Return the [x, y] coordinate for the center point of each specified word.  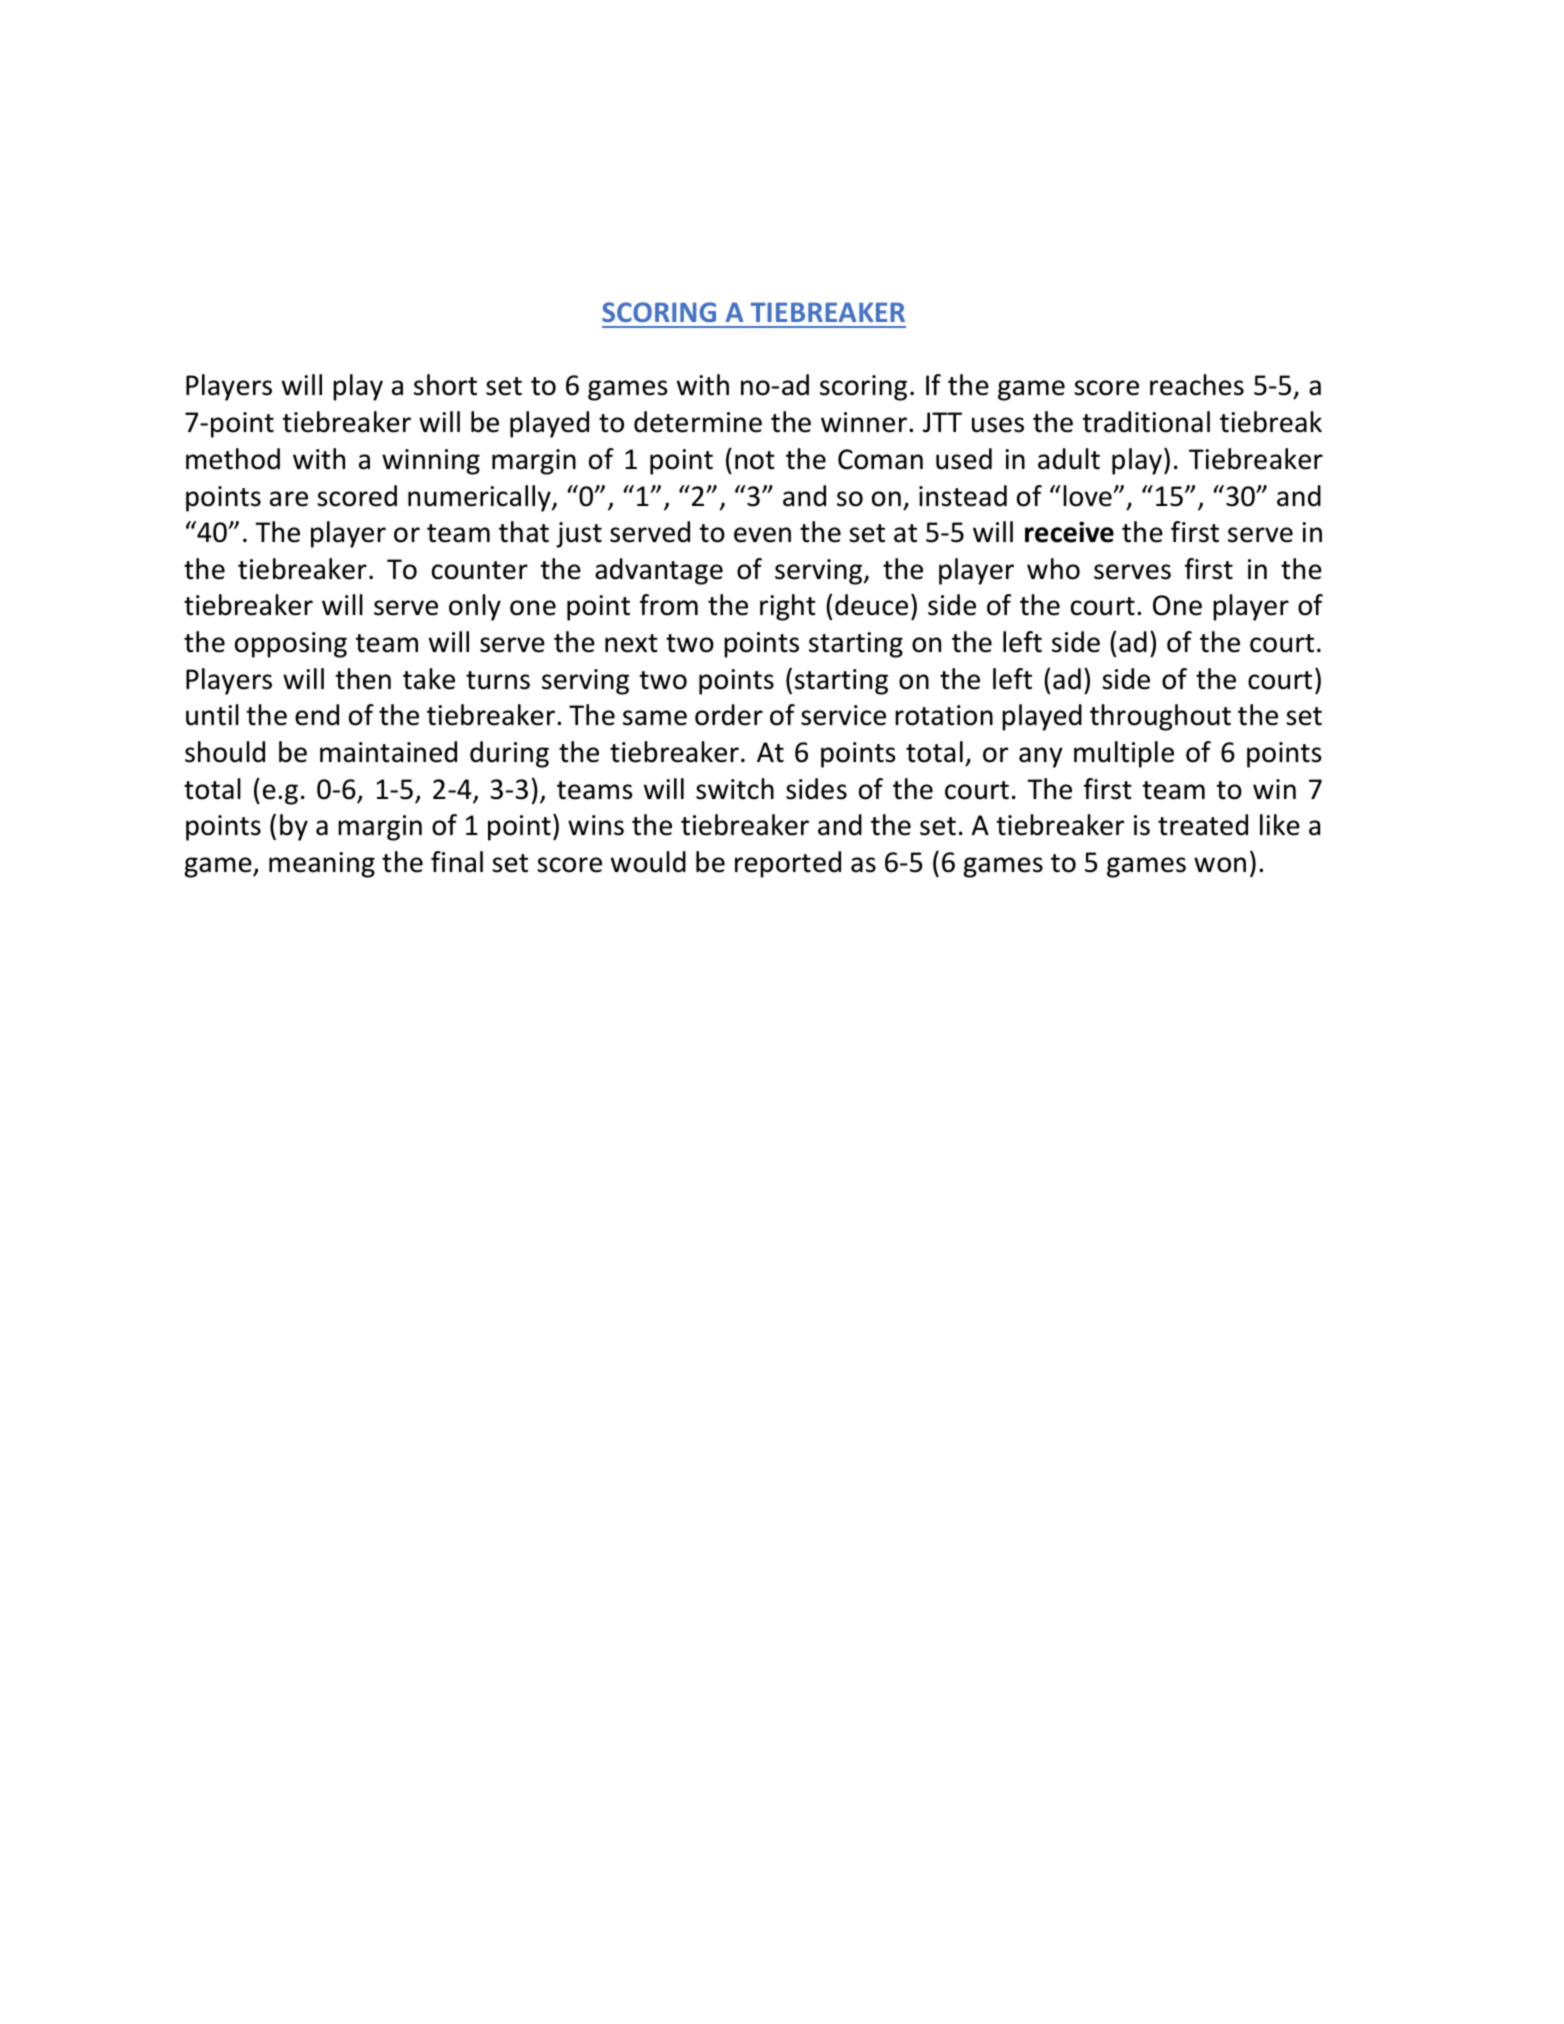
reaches [1197, 385]
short [445, 385]
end [317, 715]
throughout [1160, 717]
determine [698, 422]
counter [480, 570]
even [762, 535]
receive [1069, 532]
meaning [322, 865]
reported [788, 864]
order [729, 715]
